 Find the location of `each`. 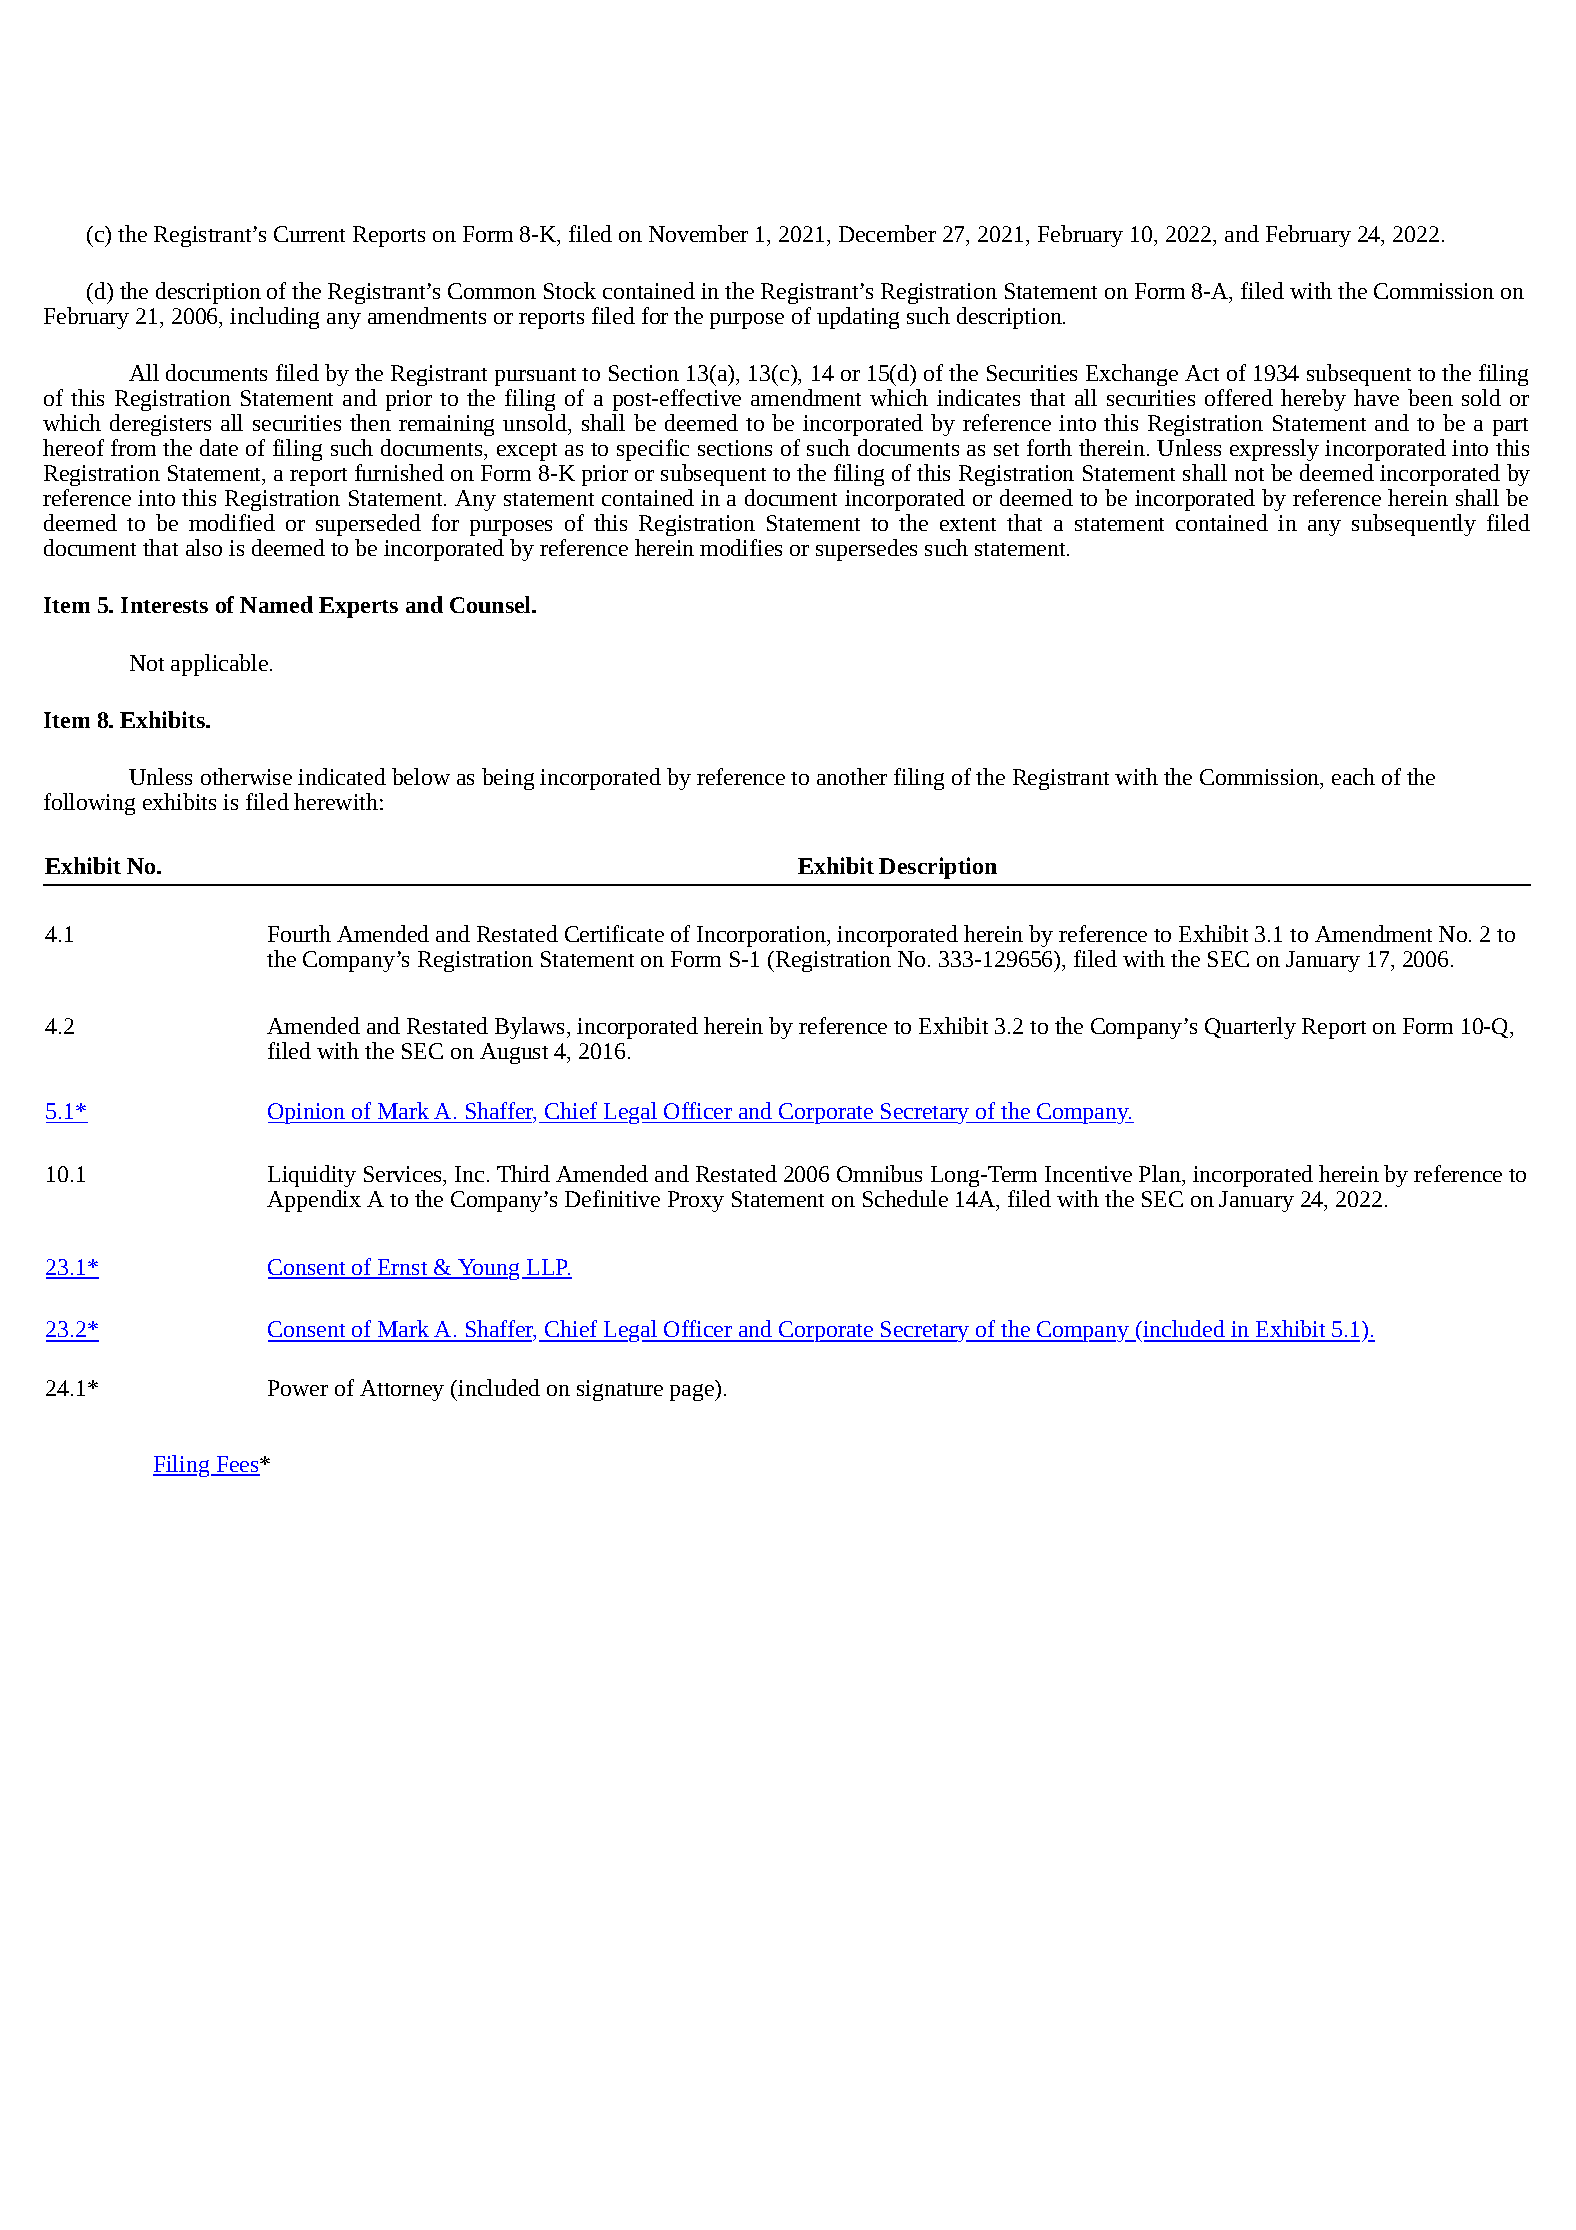

each is located at coordinates (1353, 776).
